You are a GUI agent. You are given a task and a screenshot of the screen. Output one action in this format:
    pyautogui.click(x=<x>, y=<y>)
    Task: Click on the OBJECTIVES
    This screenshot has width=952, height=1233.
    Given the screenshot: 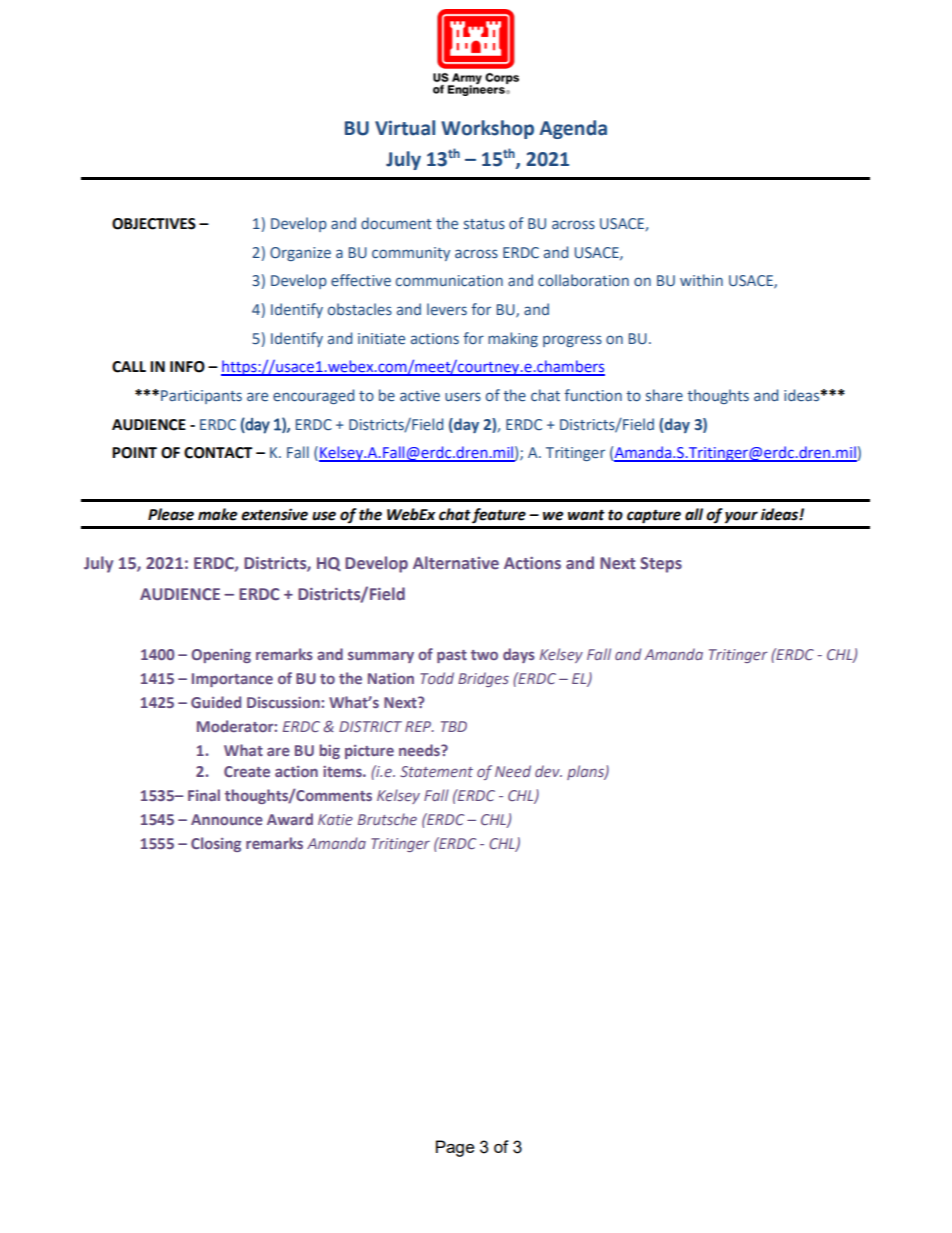 What is the action you would take?
    pyautogui.click(x=154, y=224)
